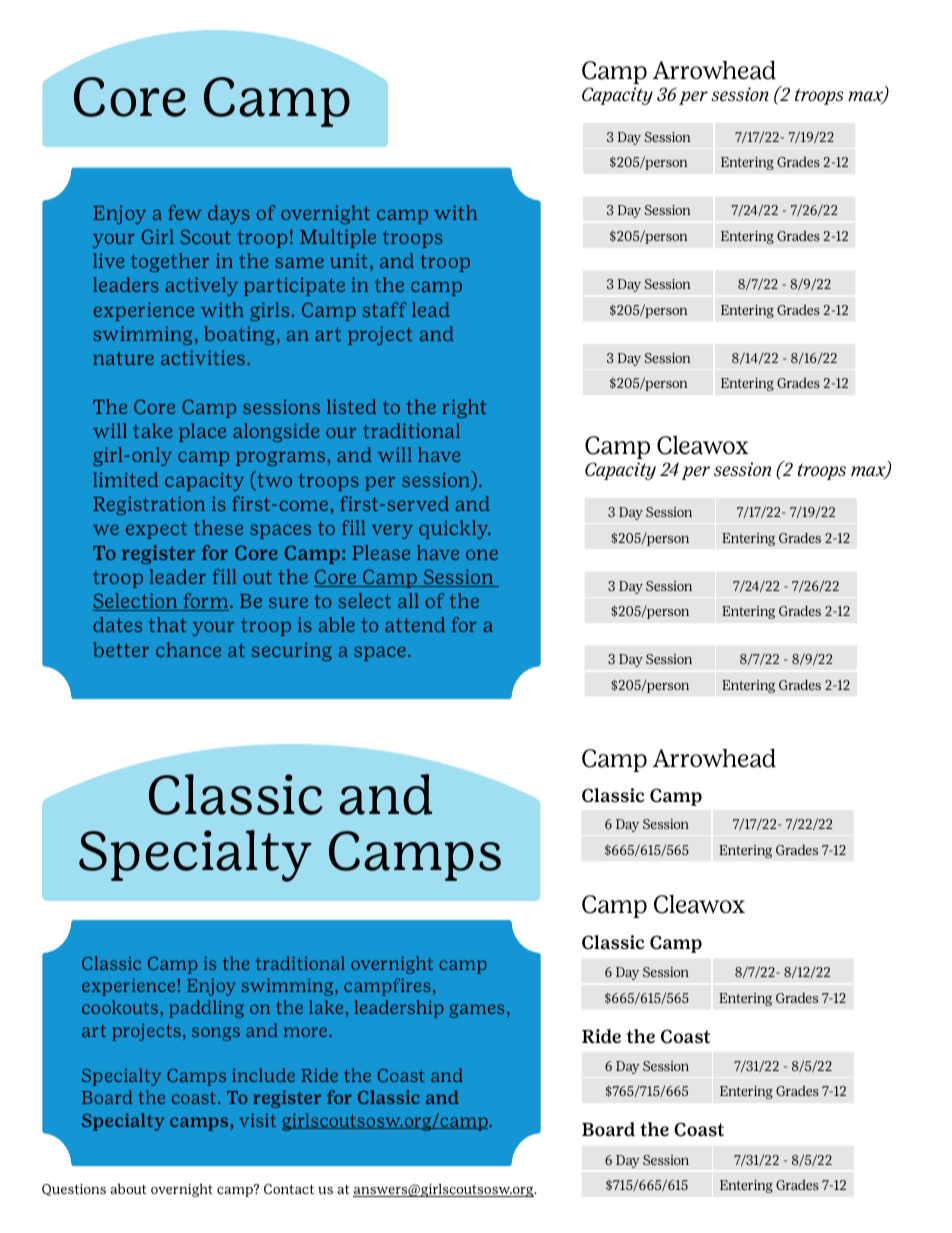 The image size is (952, 1233). I want to click on attend, so click(415, 624).
